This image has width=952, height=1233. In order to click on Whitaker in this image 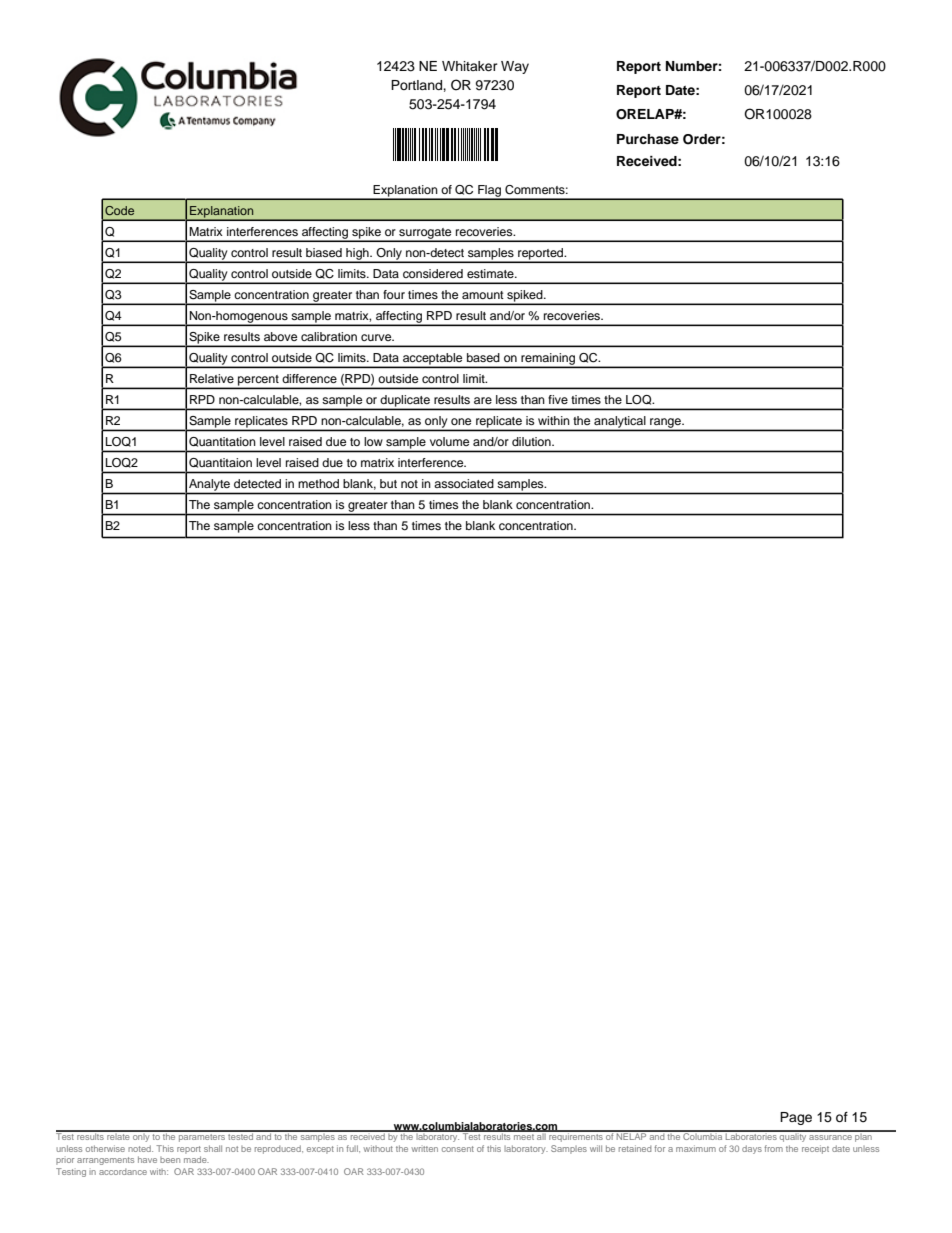, I will do `click(470, 66)`.
